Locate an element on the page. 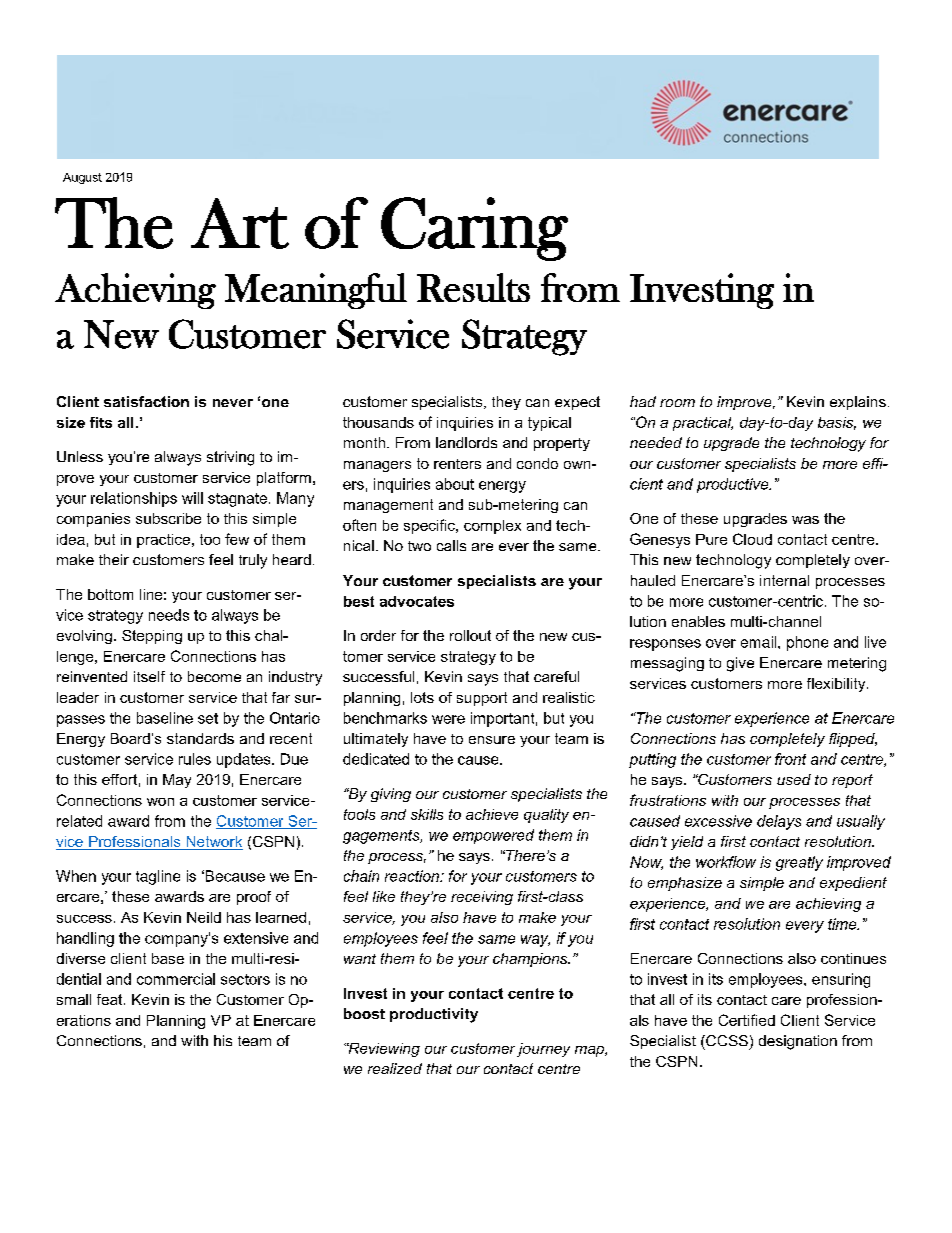  Results is located at coordinates (473, 287).
